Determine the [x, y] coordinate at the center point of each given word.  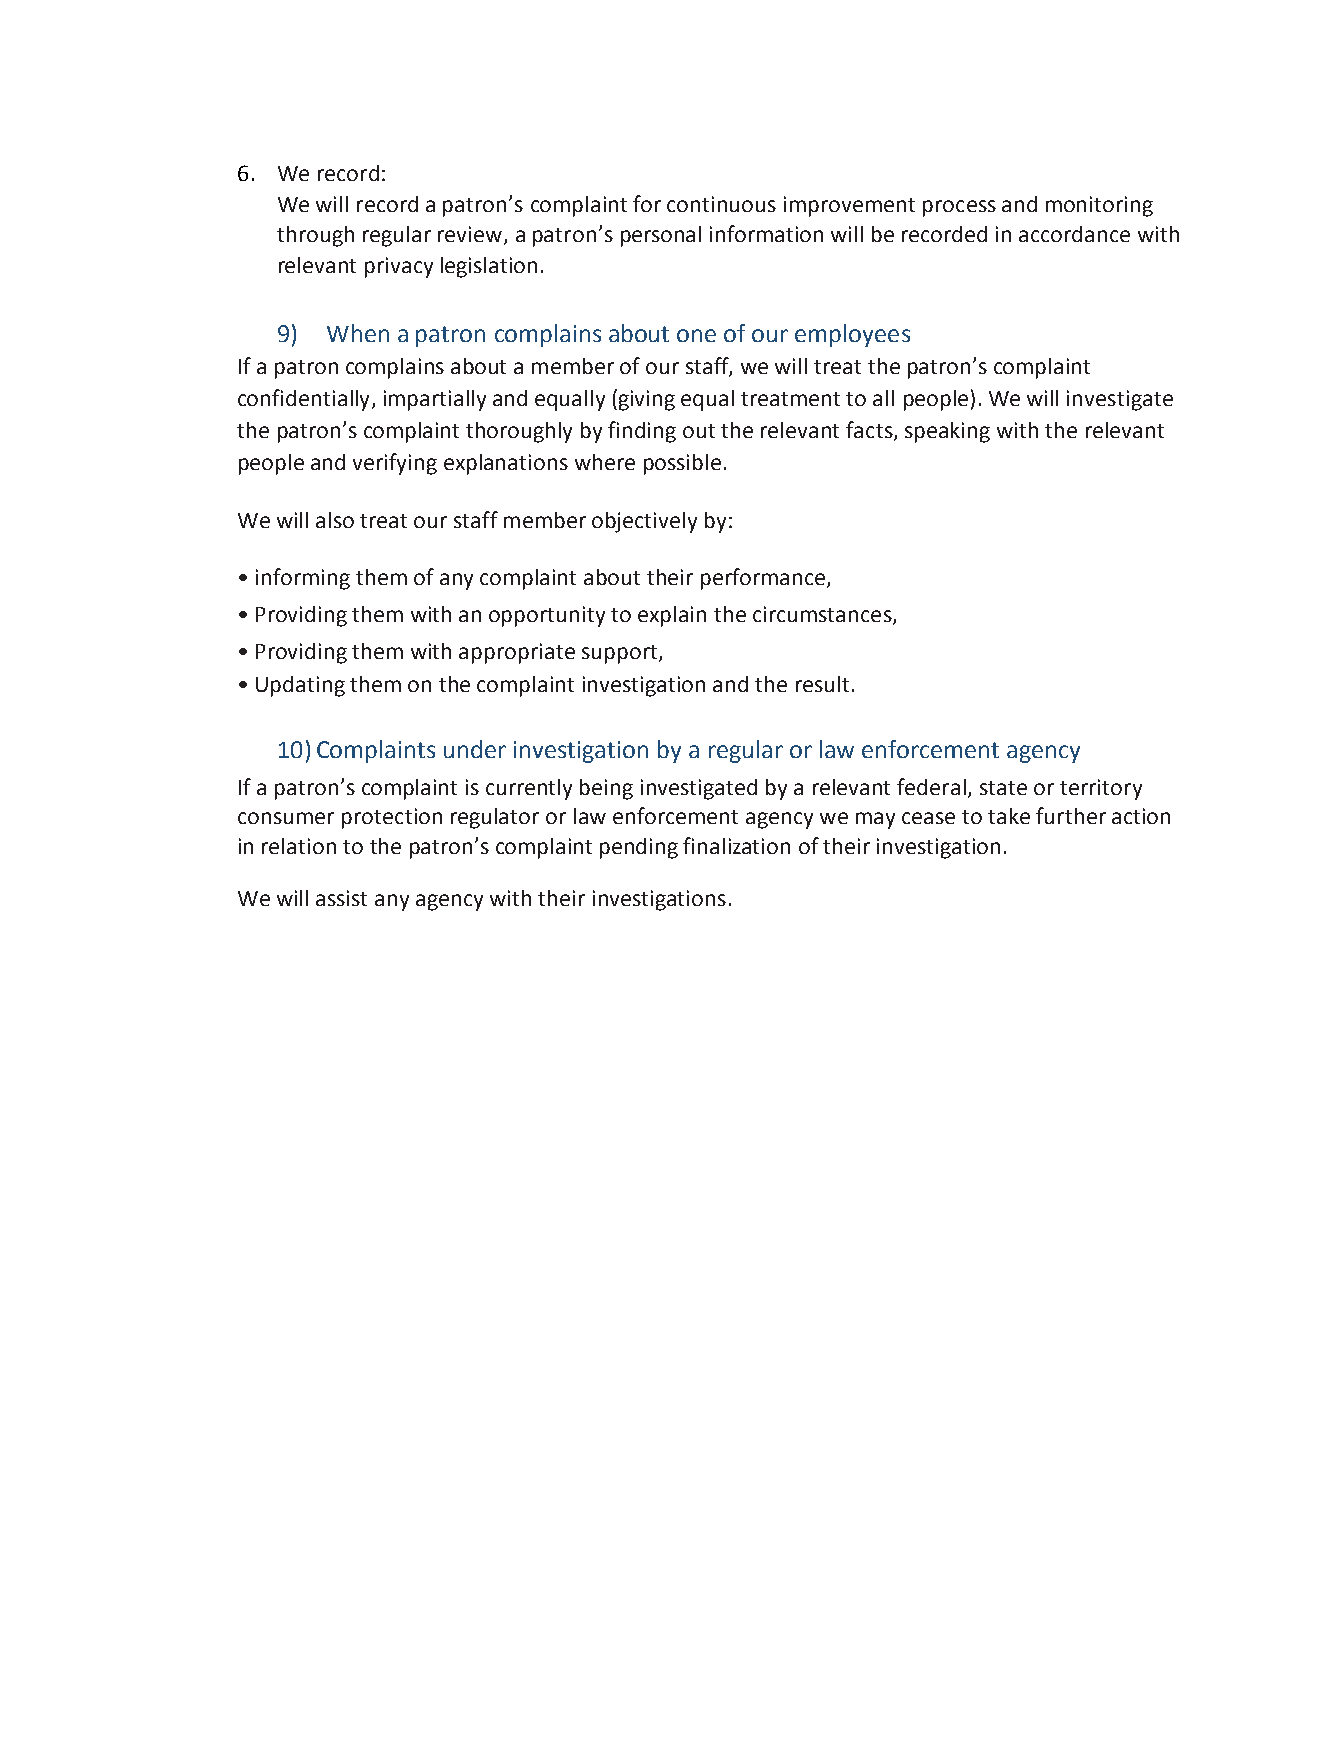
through [315, 236]
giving [647, 400]
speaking [947, 432]
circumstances [822, 614]
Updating [300, 686]
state [1003, 788]
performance [764, 579]
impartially [435, 400]
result [822, 684]
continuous [721, 204]
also [335, 520]
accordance [1074, 234]
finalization [736, 845]
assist [341, 898]
